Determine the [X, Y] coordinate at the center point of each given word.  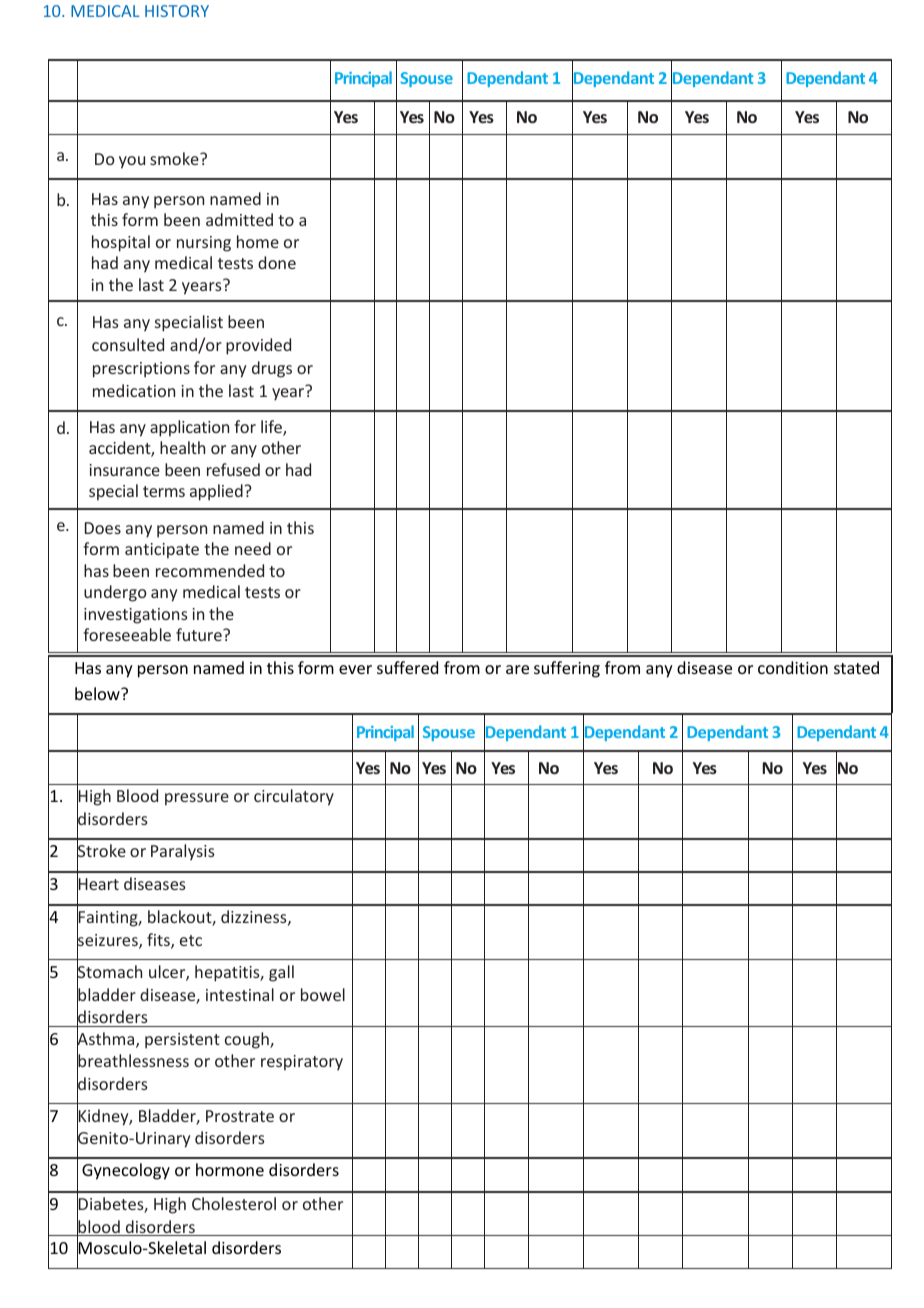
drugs [272, 369]
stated [856, 667]
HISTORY [177, 11]
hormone [230, 1169]
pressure [197, 799]
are [517, 669]
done [277, 262]
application [189, 428]
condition [793, 667]
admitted [239, 219]
